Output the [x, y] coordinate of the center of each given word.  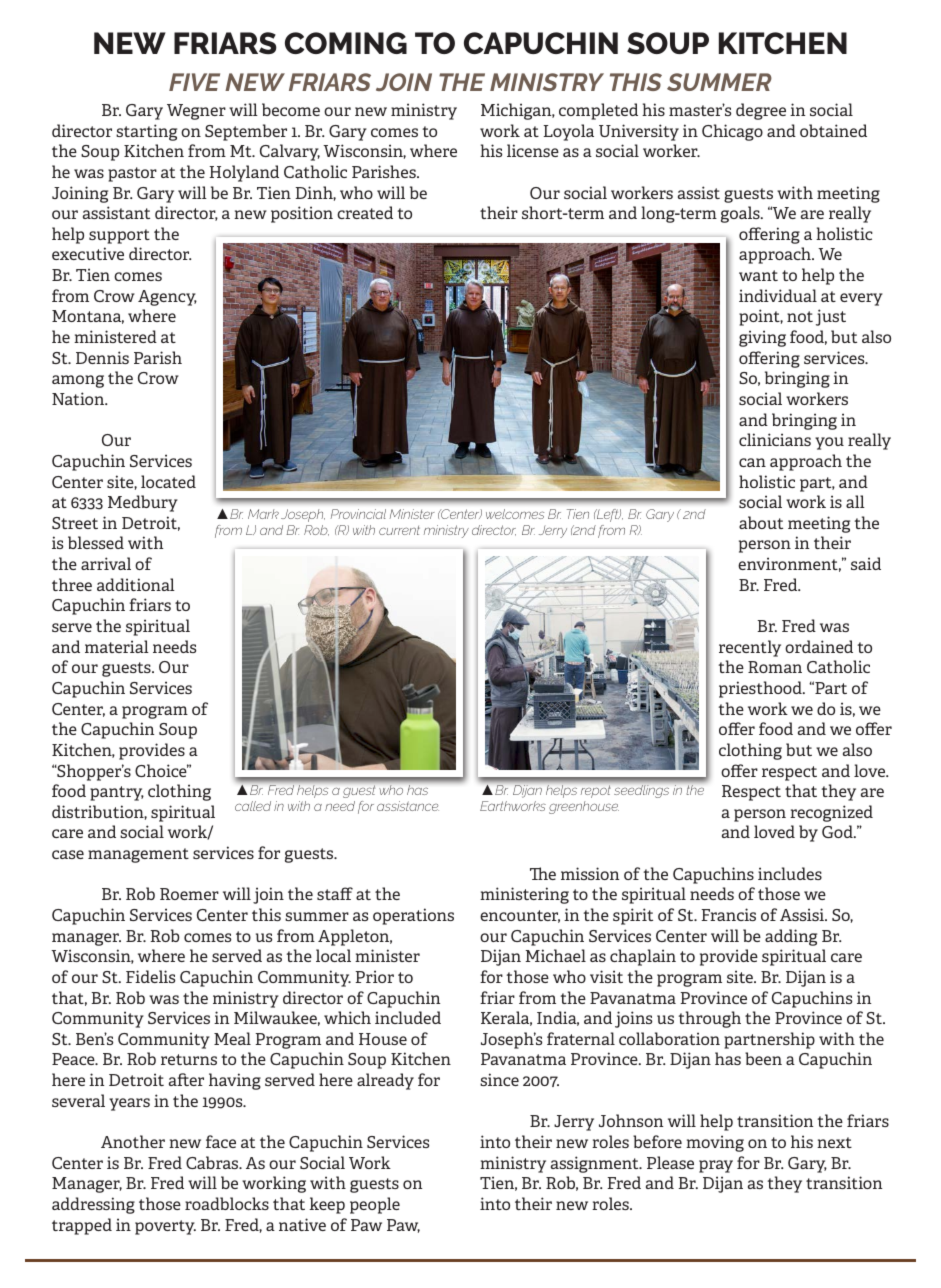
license [533, 150]
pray [716, 1166]
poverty [165, 1227]
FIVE [194, 82]
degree [761, 111]
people [375, 1205]
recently [750, 648]
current [399, 530]
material [117, 646]
